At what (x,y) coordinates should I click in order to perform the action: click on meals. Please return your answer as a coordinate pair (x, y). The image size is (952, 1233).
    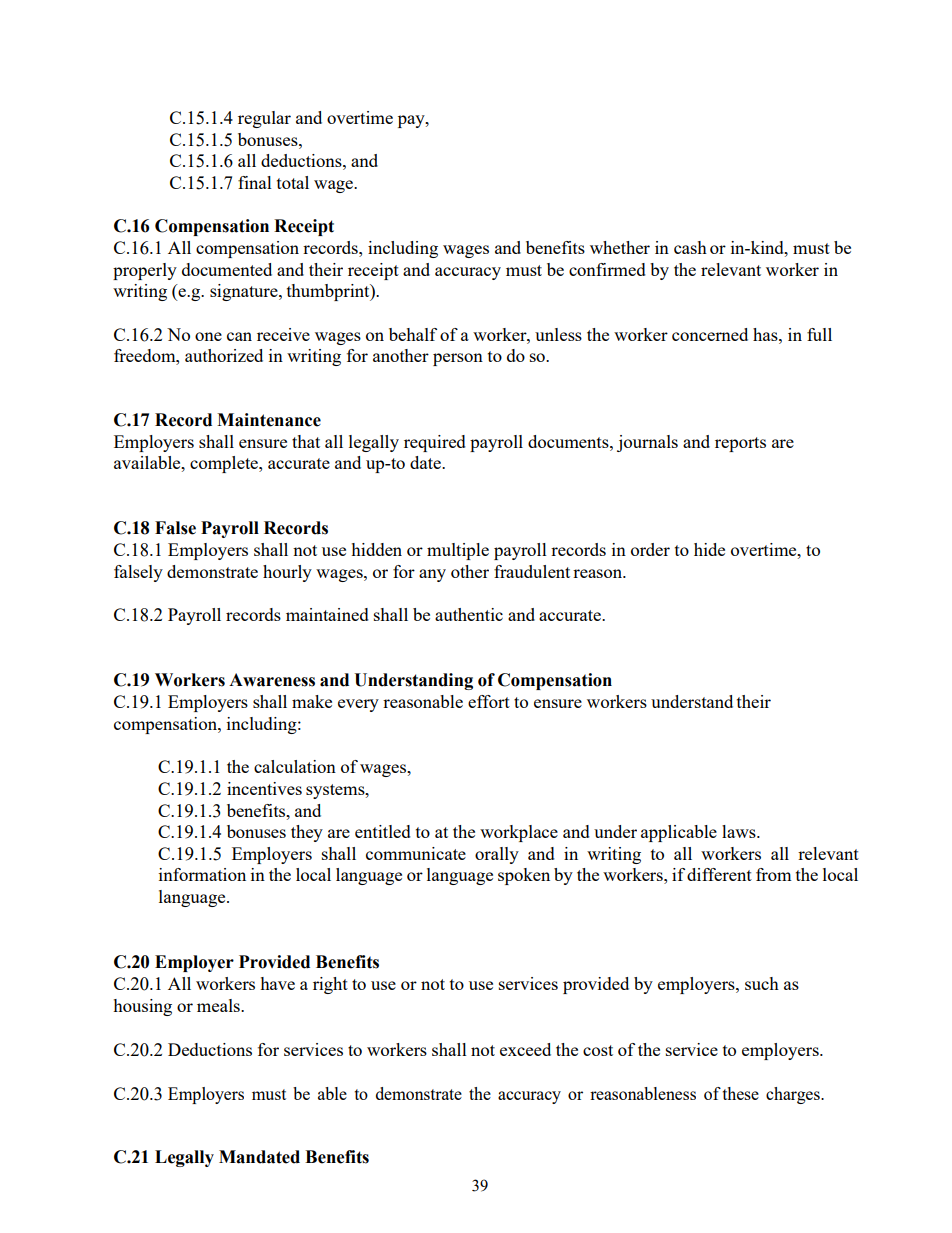
    Looking at the image, I should click on (219, 1005).
